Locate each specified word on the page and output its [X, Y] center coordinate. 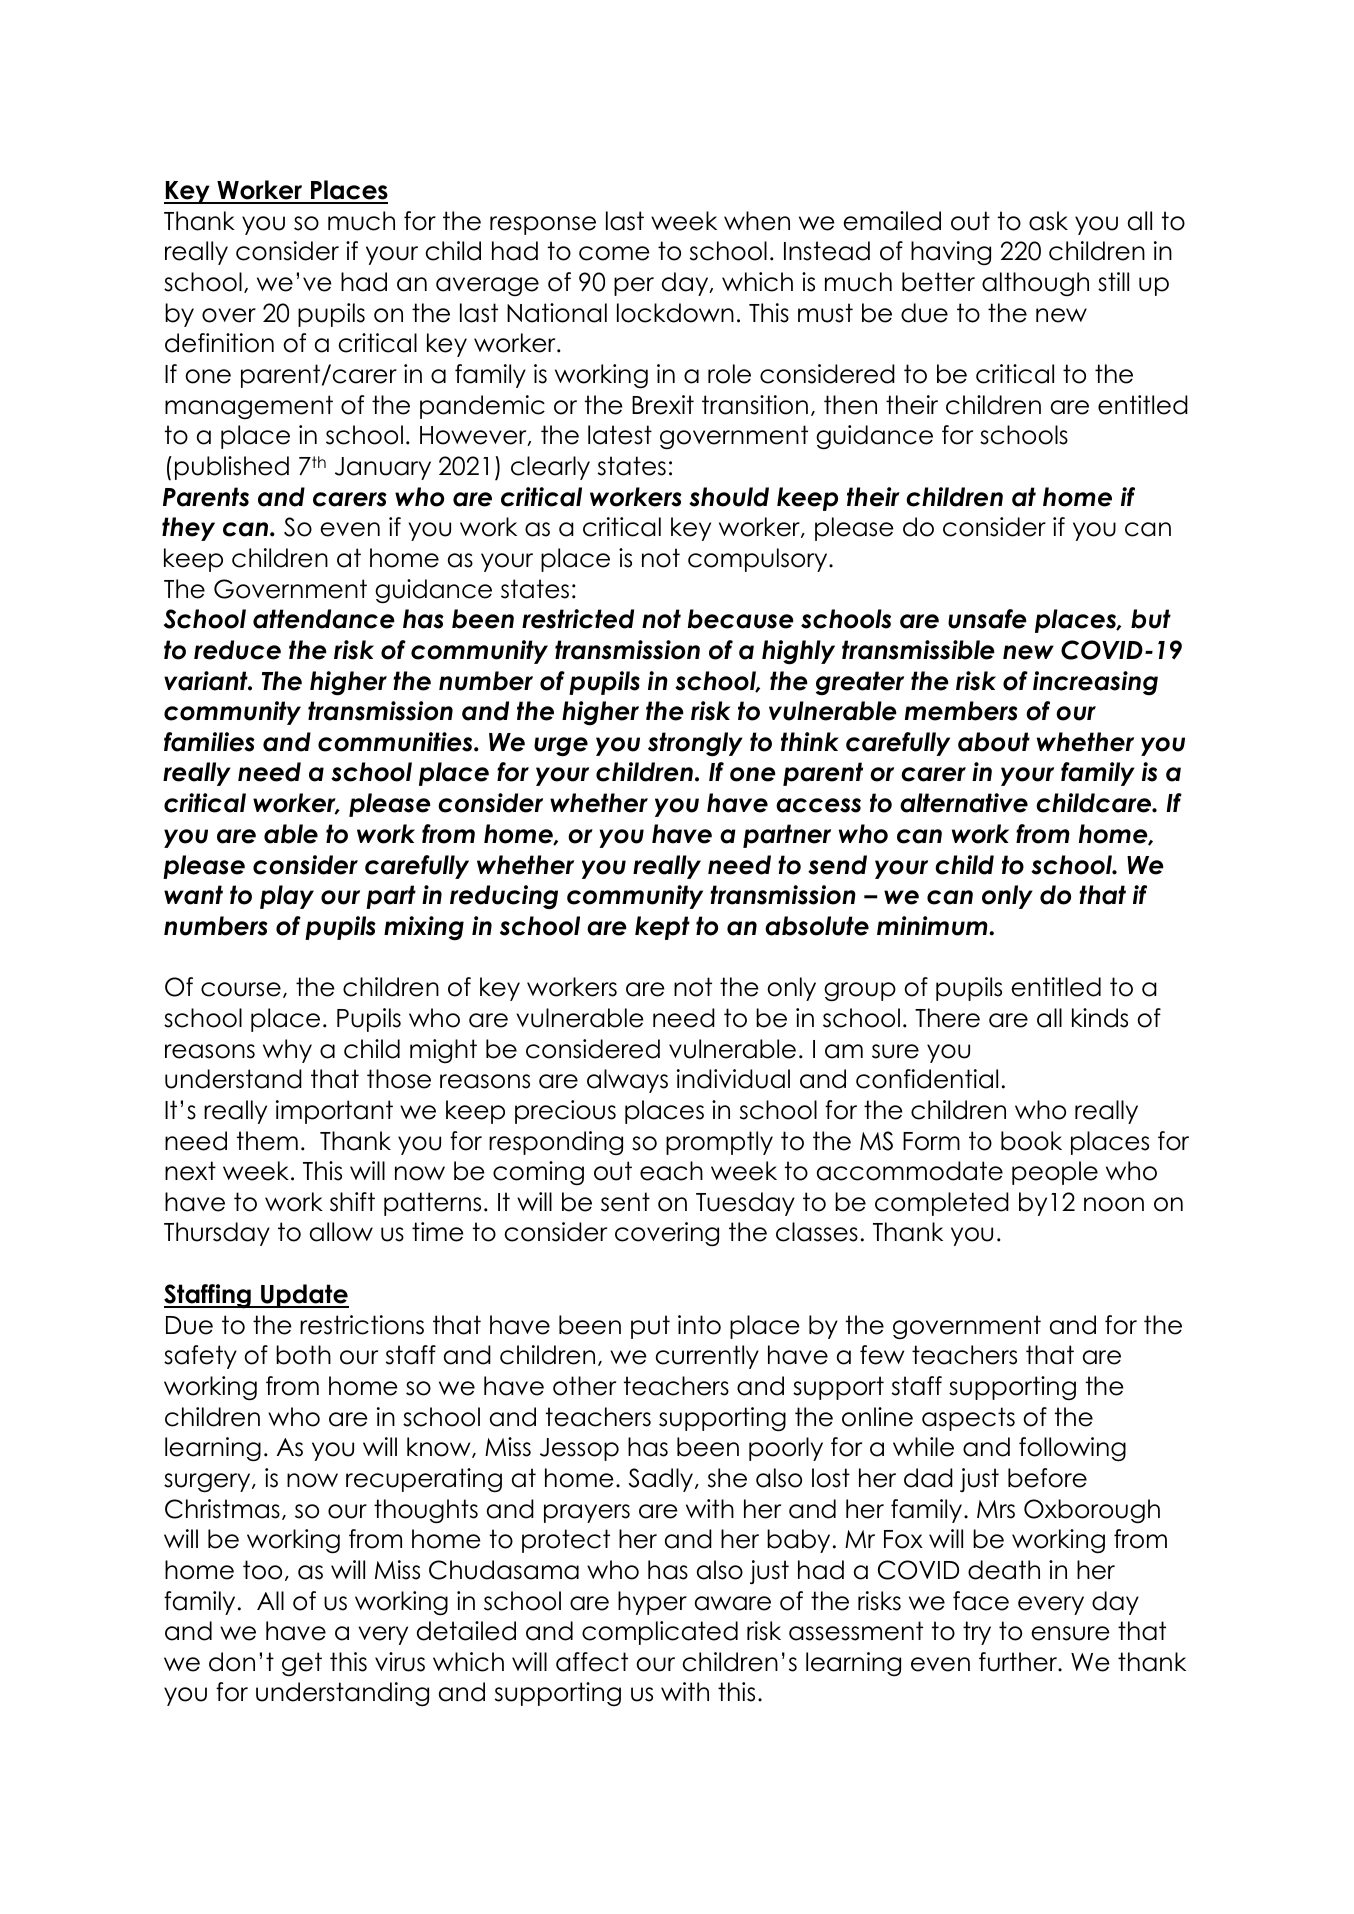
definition [219, 343]
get [302, 1664]
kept [662, 928]
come [614, 253]
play [287, 897]
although [1035, 284]
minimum [933, 926]
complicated [660, 1633]
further [1019, 1662]
